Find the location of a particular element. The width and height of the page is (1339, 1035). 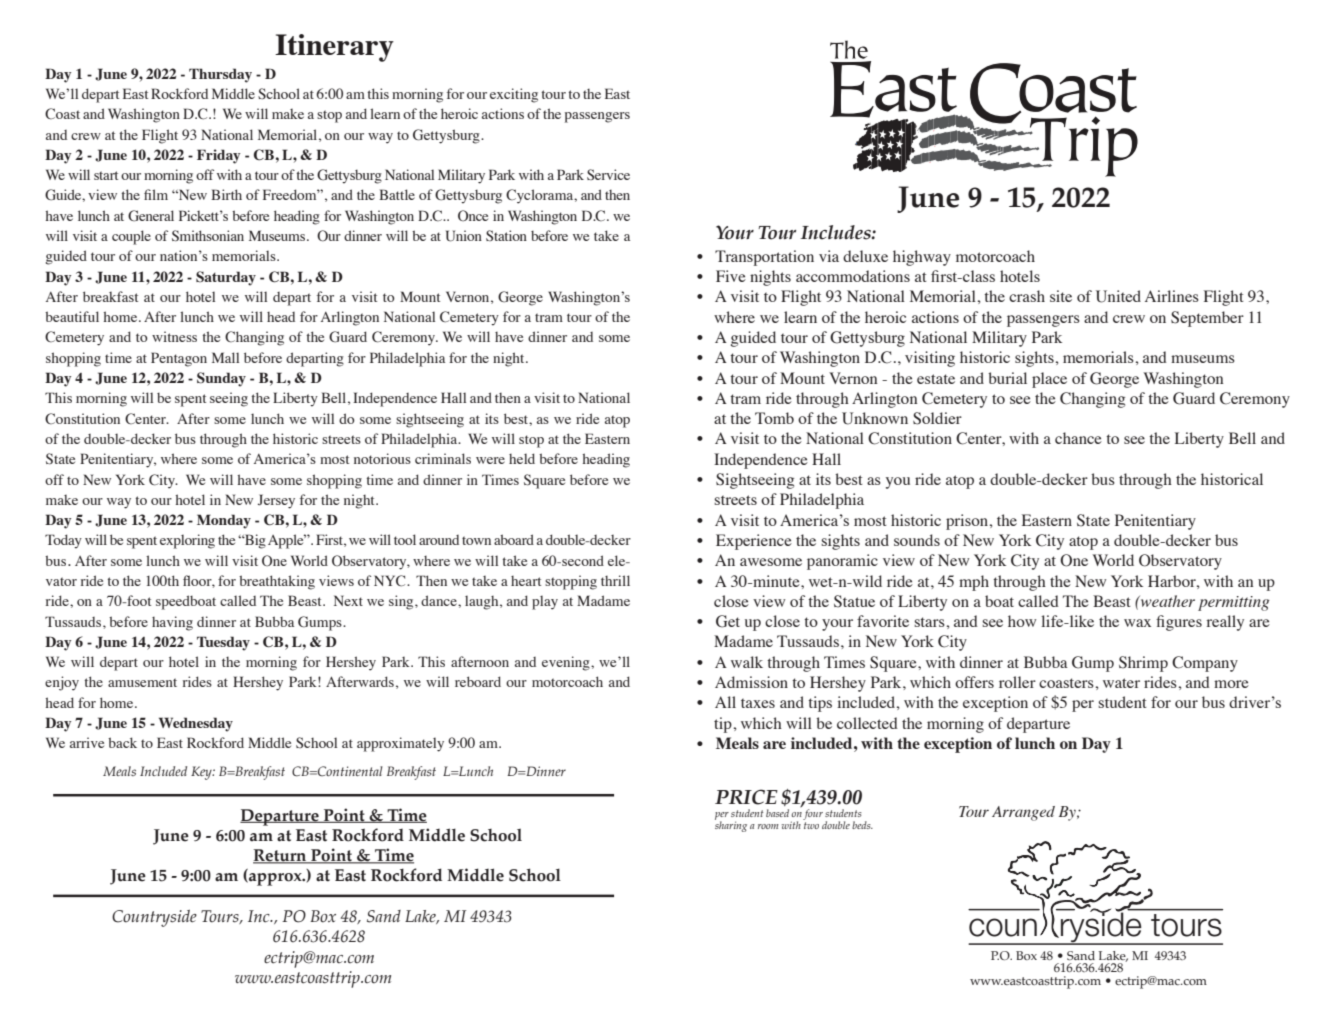

Arranged is located at coordinates (1023, 813).
